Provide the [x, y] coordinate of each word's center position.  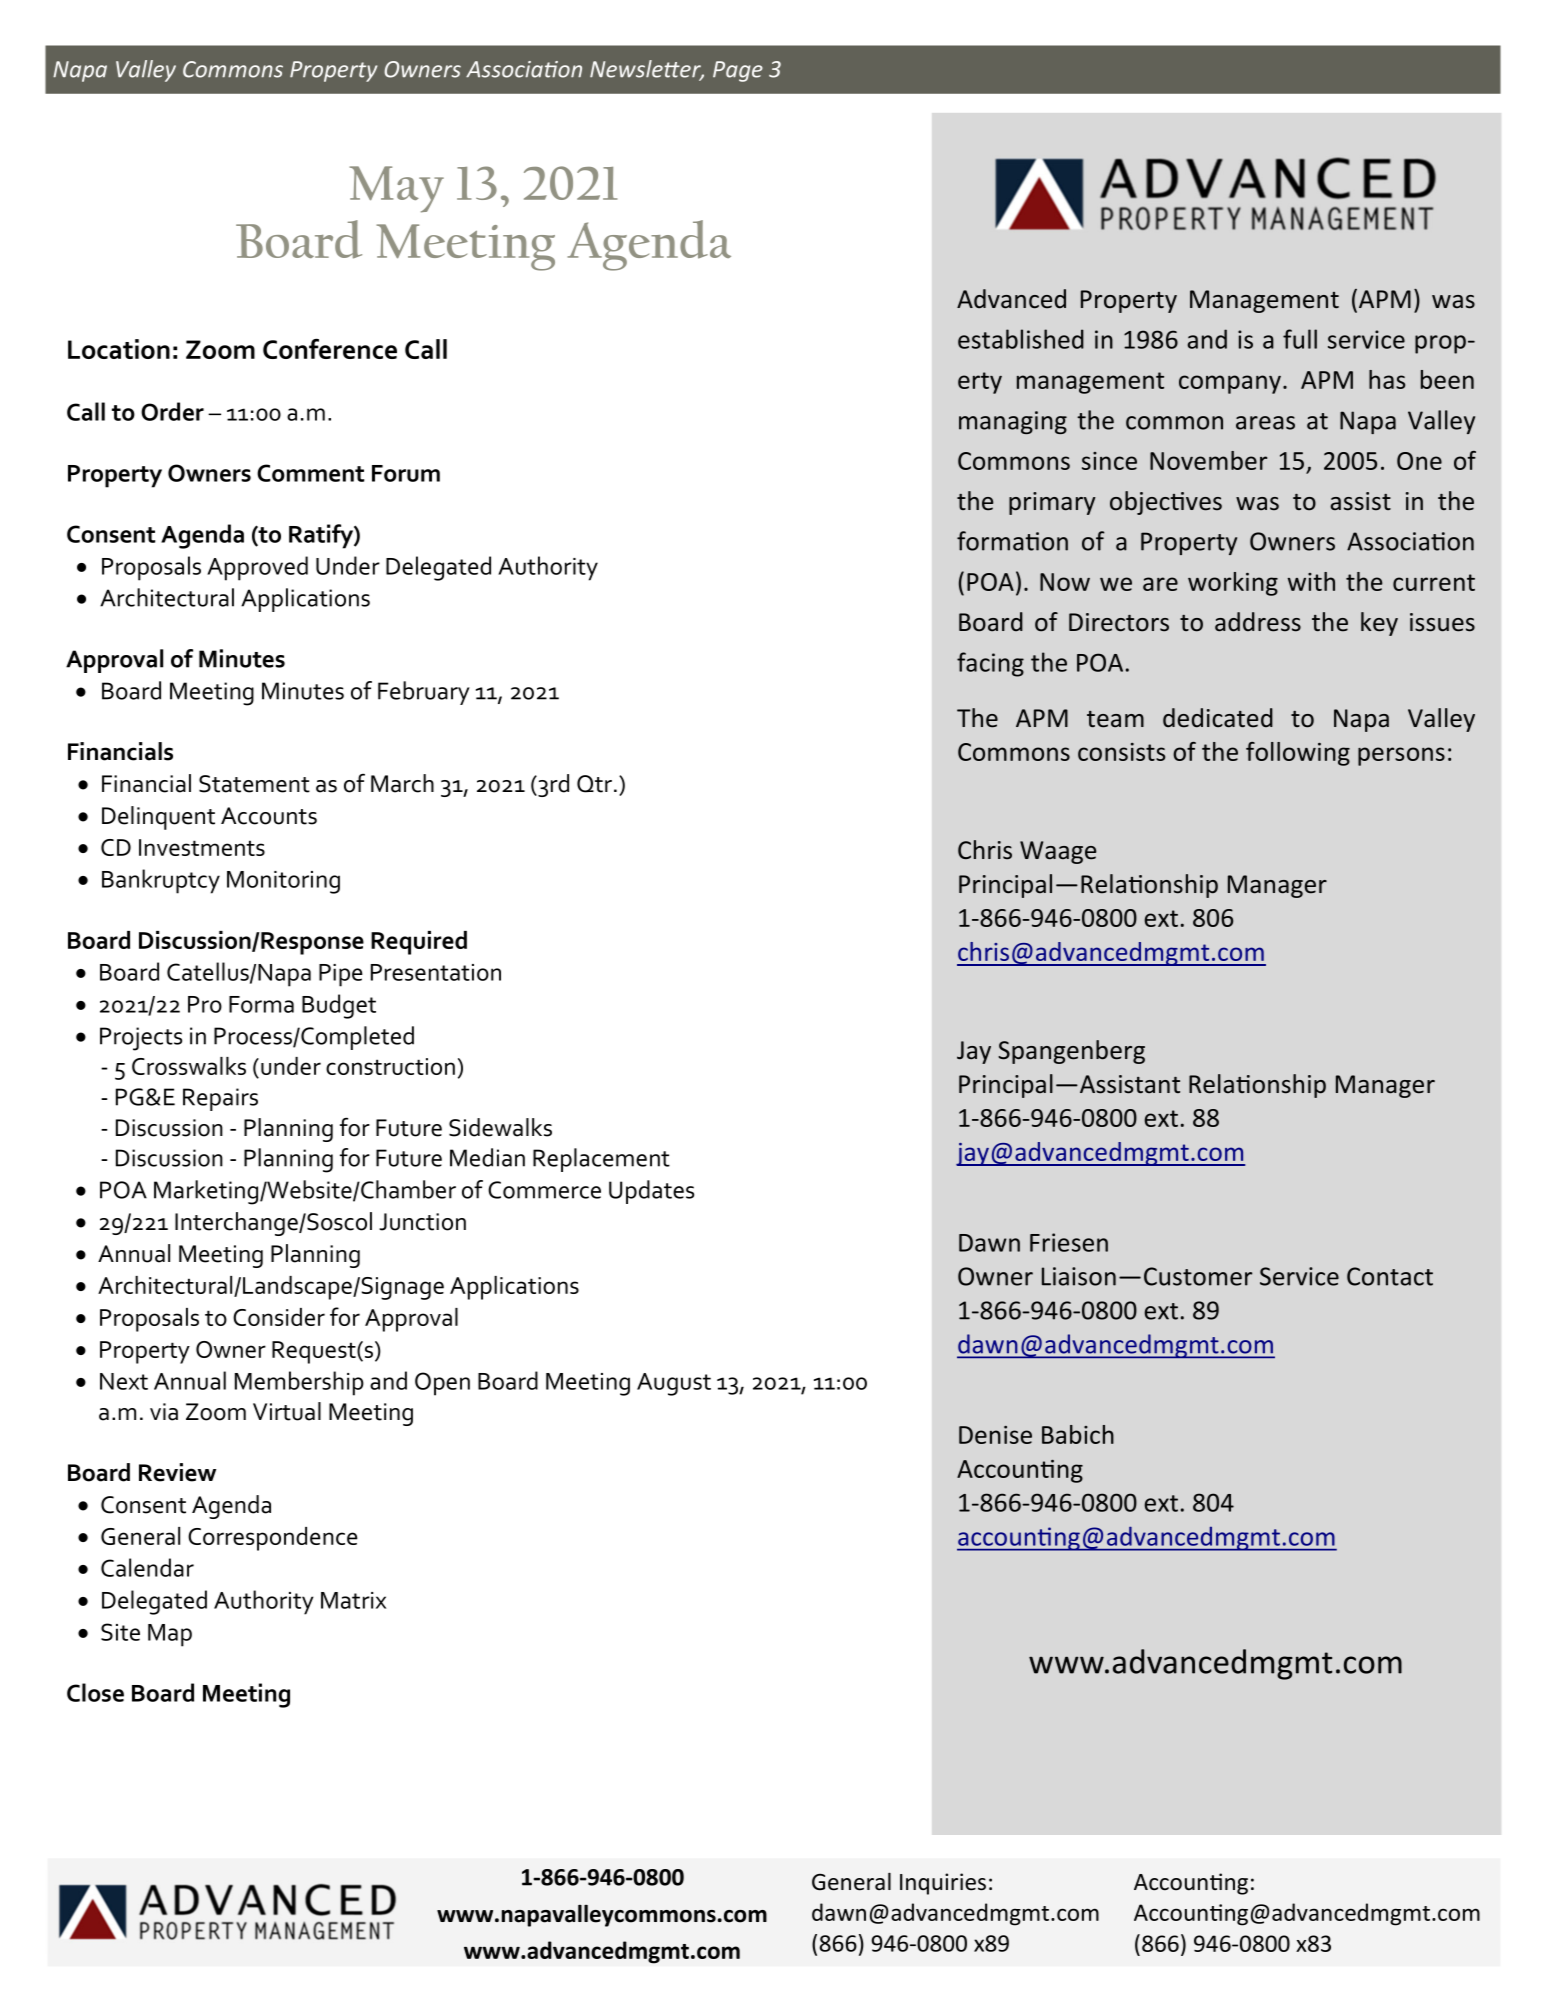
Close [95, 1692]
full [1300, 339]
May [397, 189]
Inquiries [943, 1884]
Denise [995, 1435]
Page [738, 71]
